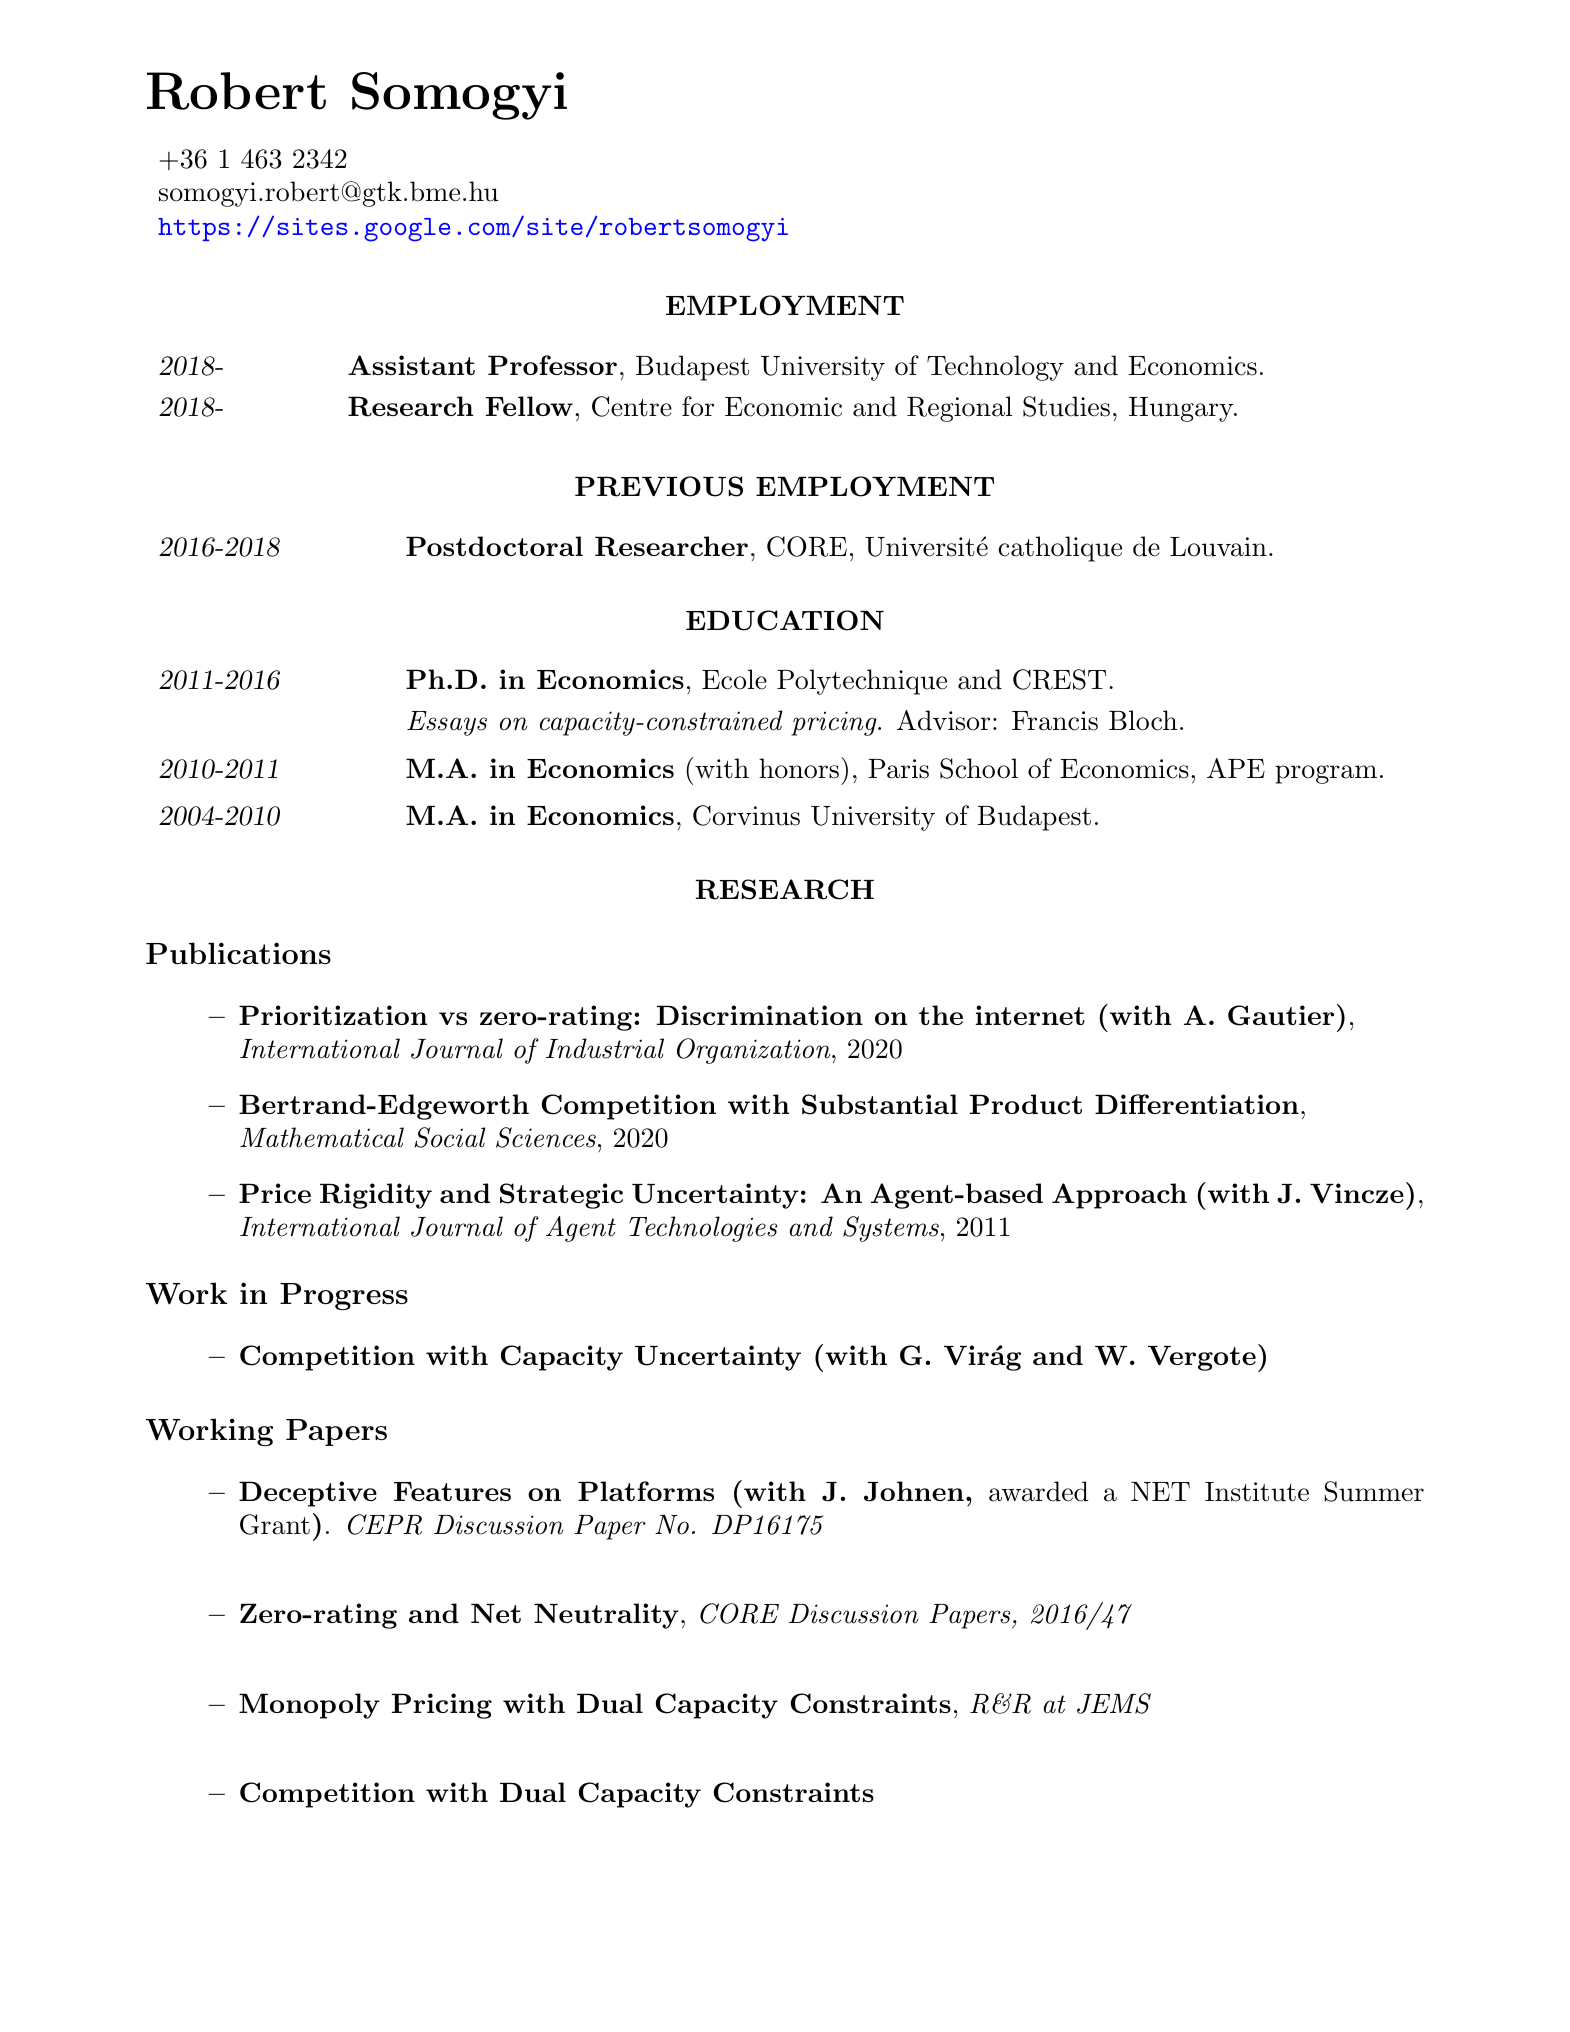 The image size is (1570, 2032). What do you see at coordinates (309, 1706) in the screenshot?
I see `Monopoly` at bounding box center [309, 1706].
